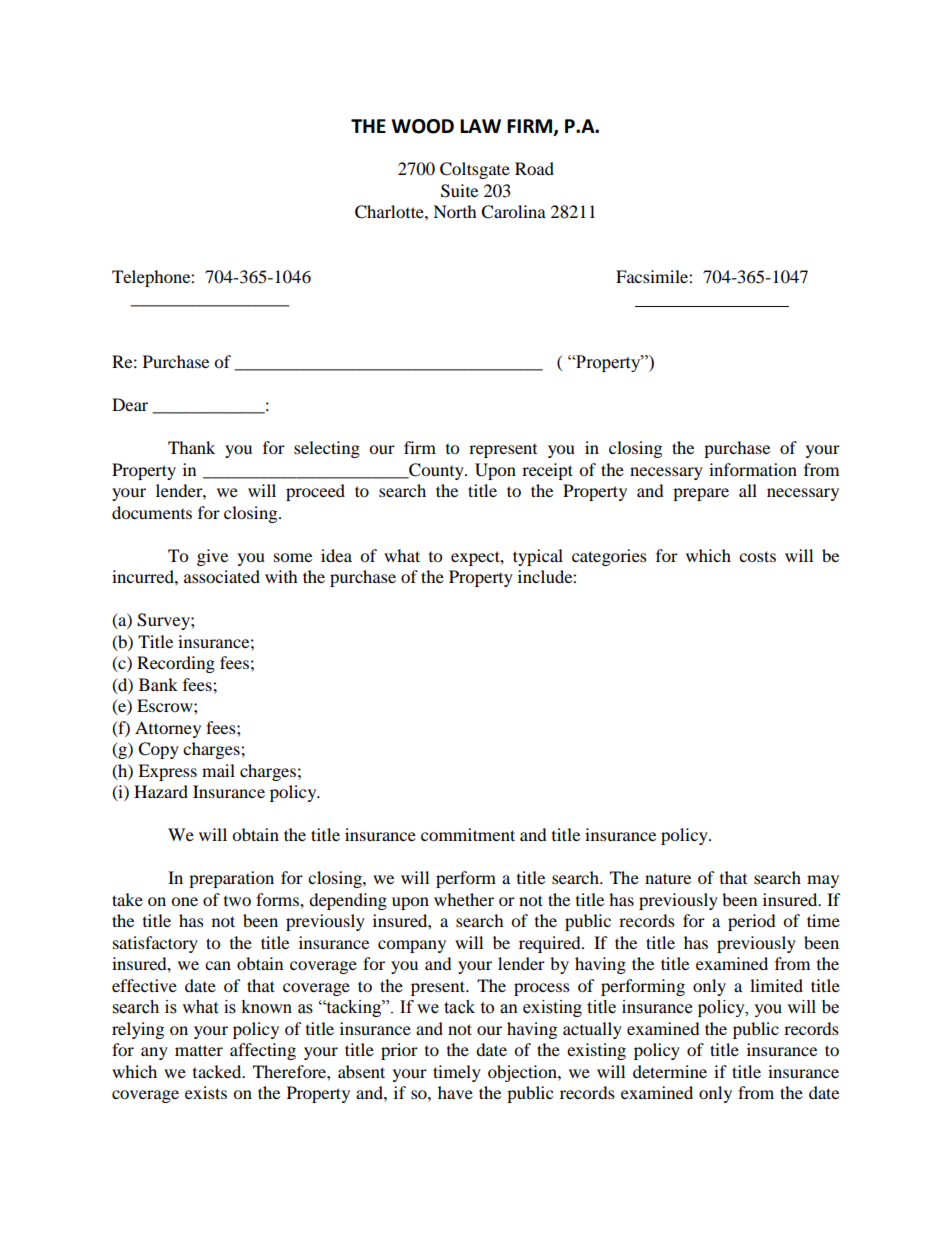 This document has height=1233, width=952. What do you see at coordinates (534, 168) in the document?
I see `Road` at bounding box center [534, 168].
